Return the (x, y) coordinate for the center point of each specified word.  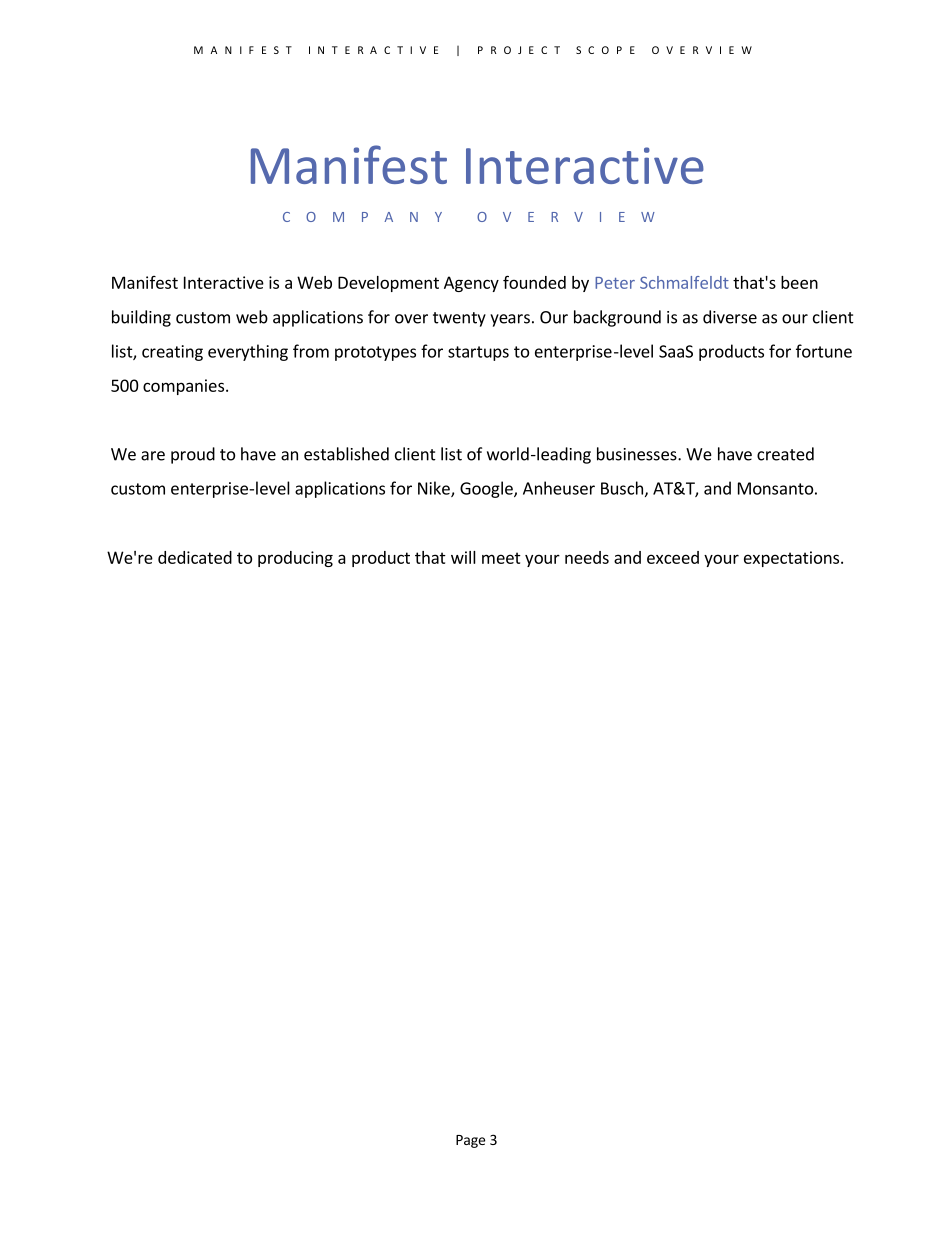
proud (193, 455)
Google (487, 489)
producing (295, 559)
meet (501, 558)
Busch (622, 488)
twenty (459, 319)
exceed (673, 557)
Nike (435, 489)
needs (587, 557)
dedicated (195, 557)
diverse (730, 317)
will (463, 557)
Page (470, 1141)
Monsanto (775, 488)
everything (248, 352)
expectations (793, 559)
